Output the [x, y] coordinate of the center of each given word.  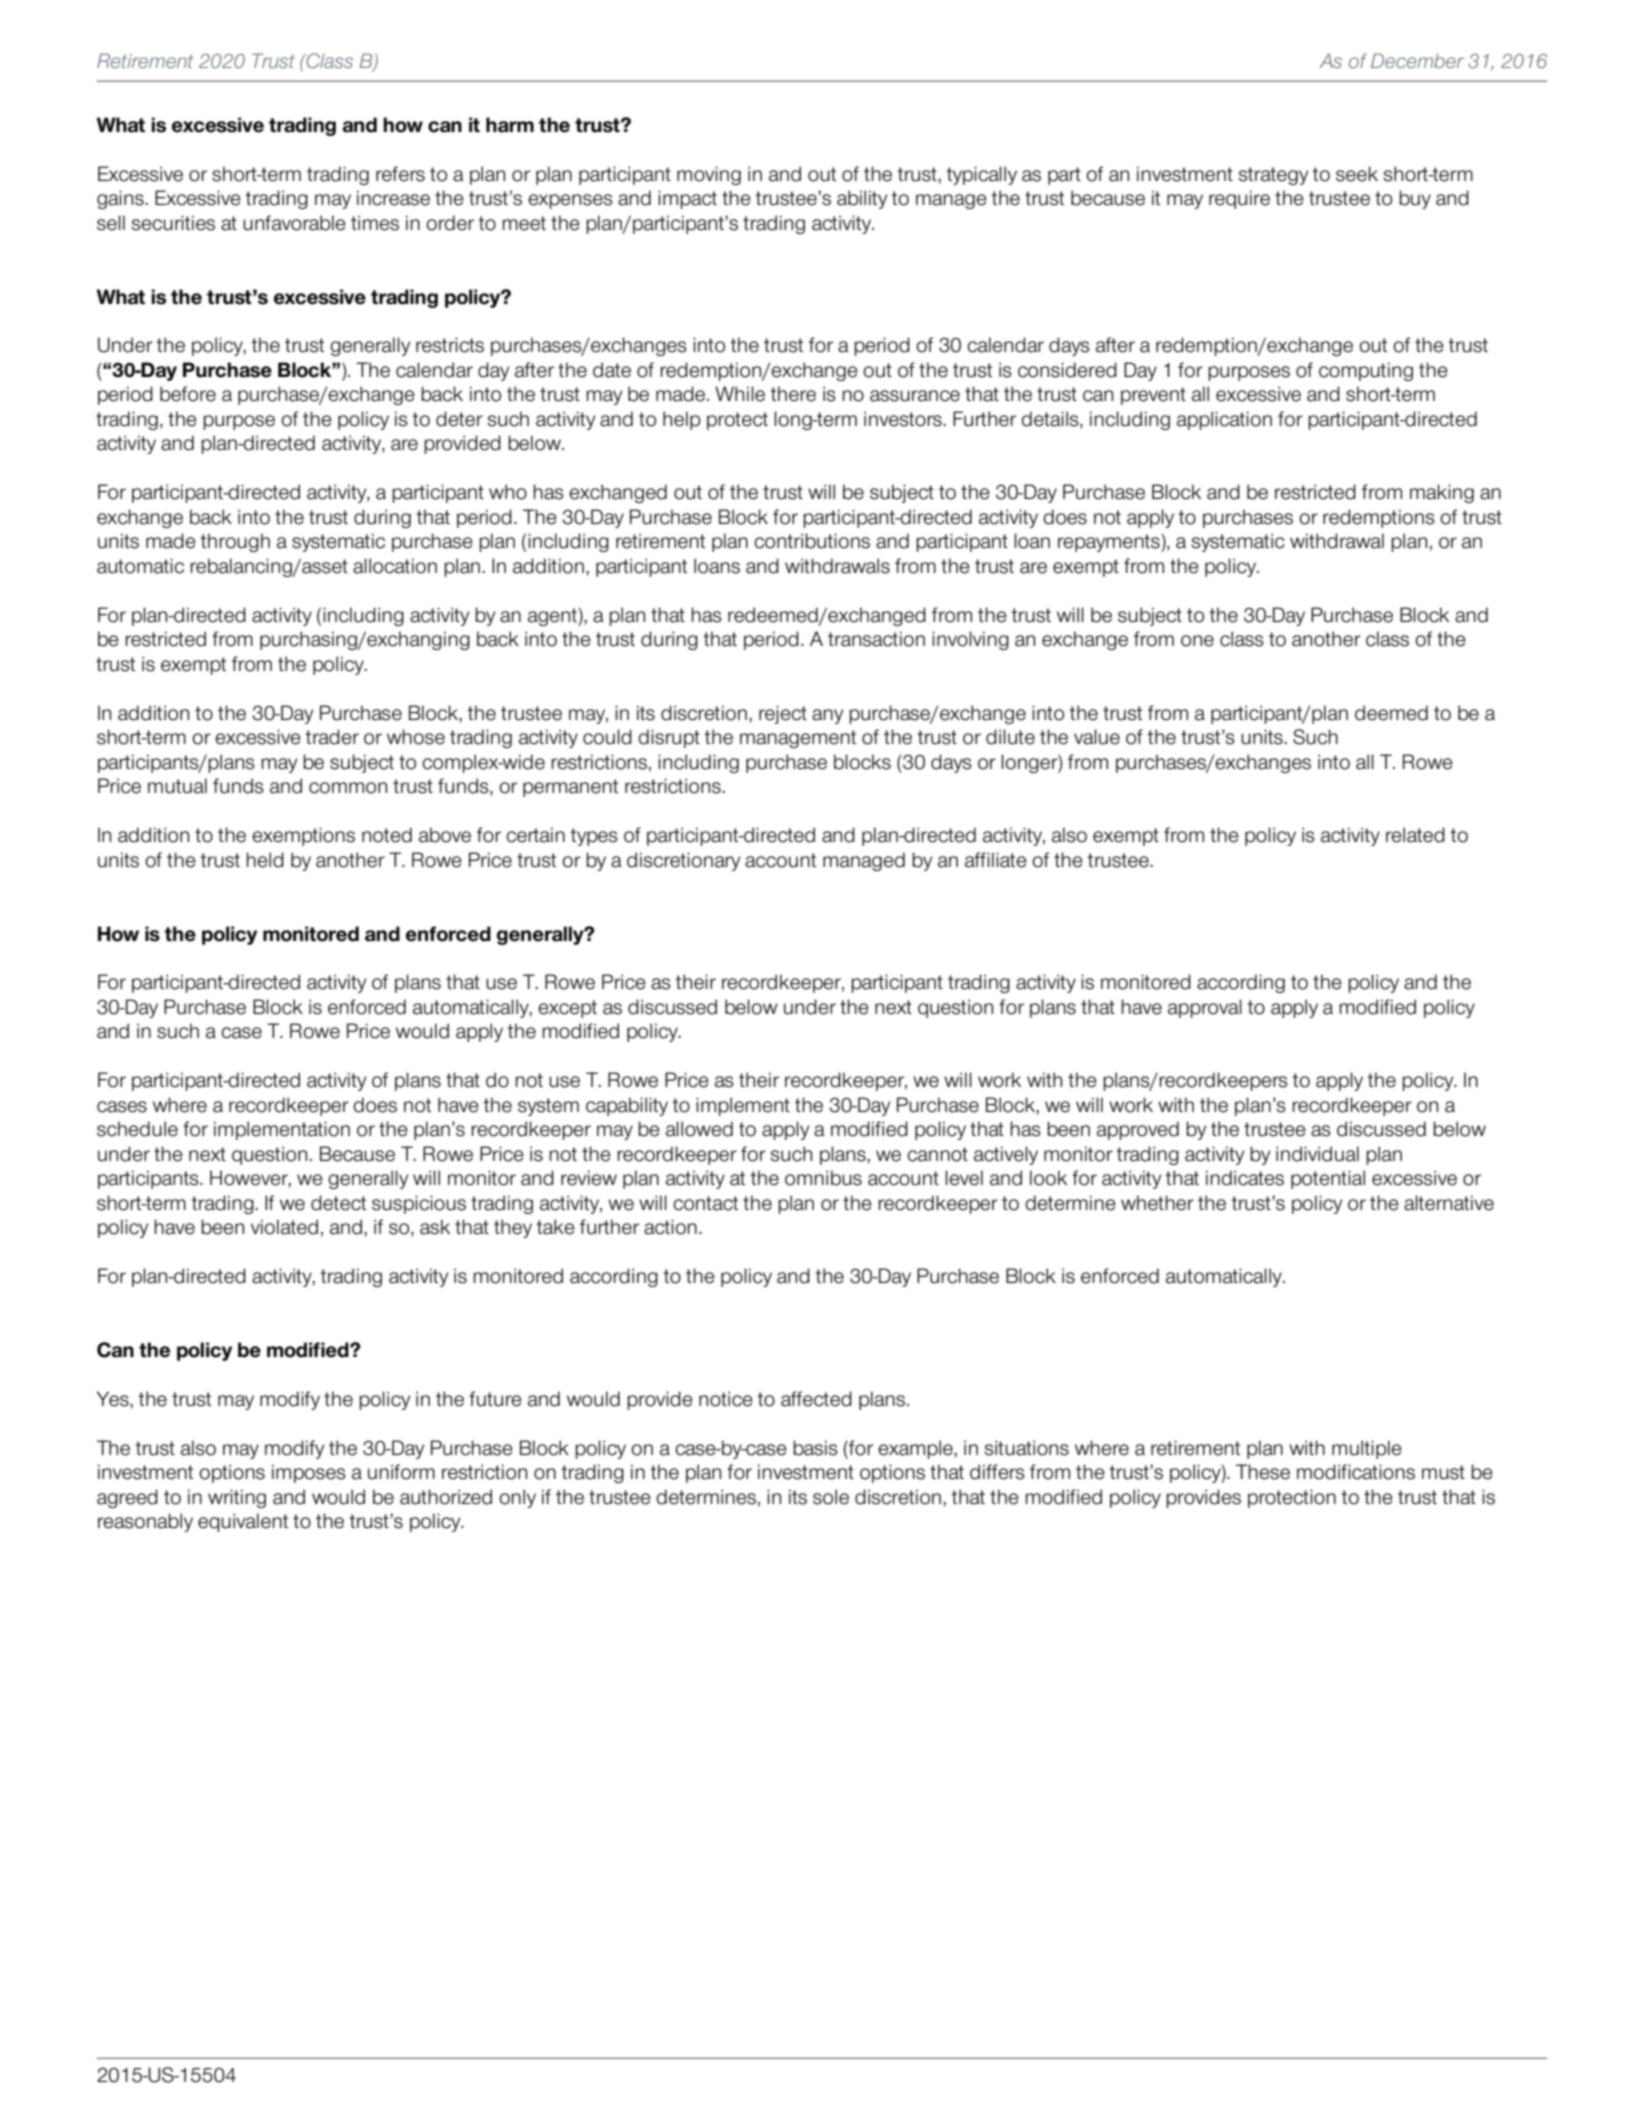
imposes [309, 1473]
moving [709, 175]
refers [400, 174]
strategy [1273, 176]
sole [831, 1497]
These [1263, 1472]
